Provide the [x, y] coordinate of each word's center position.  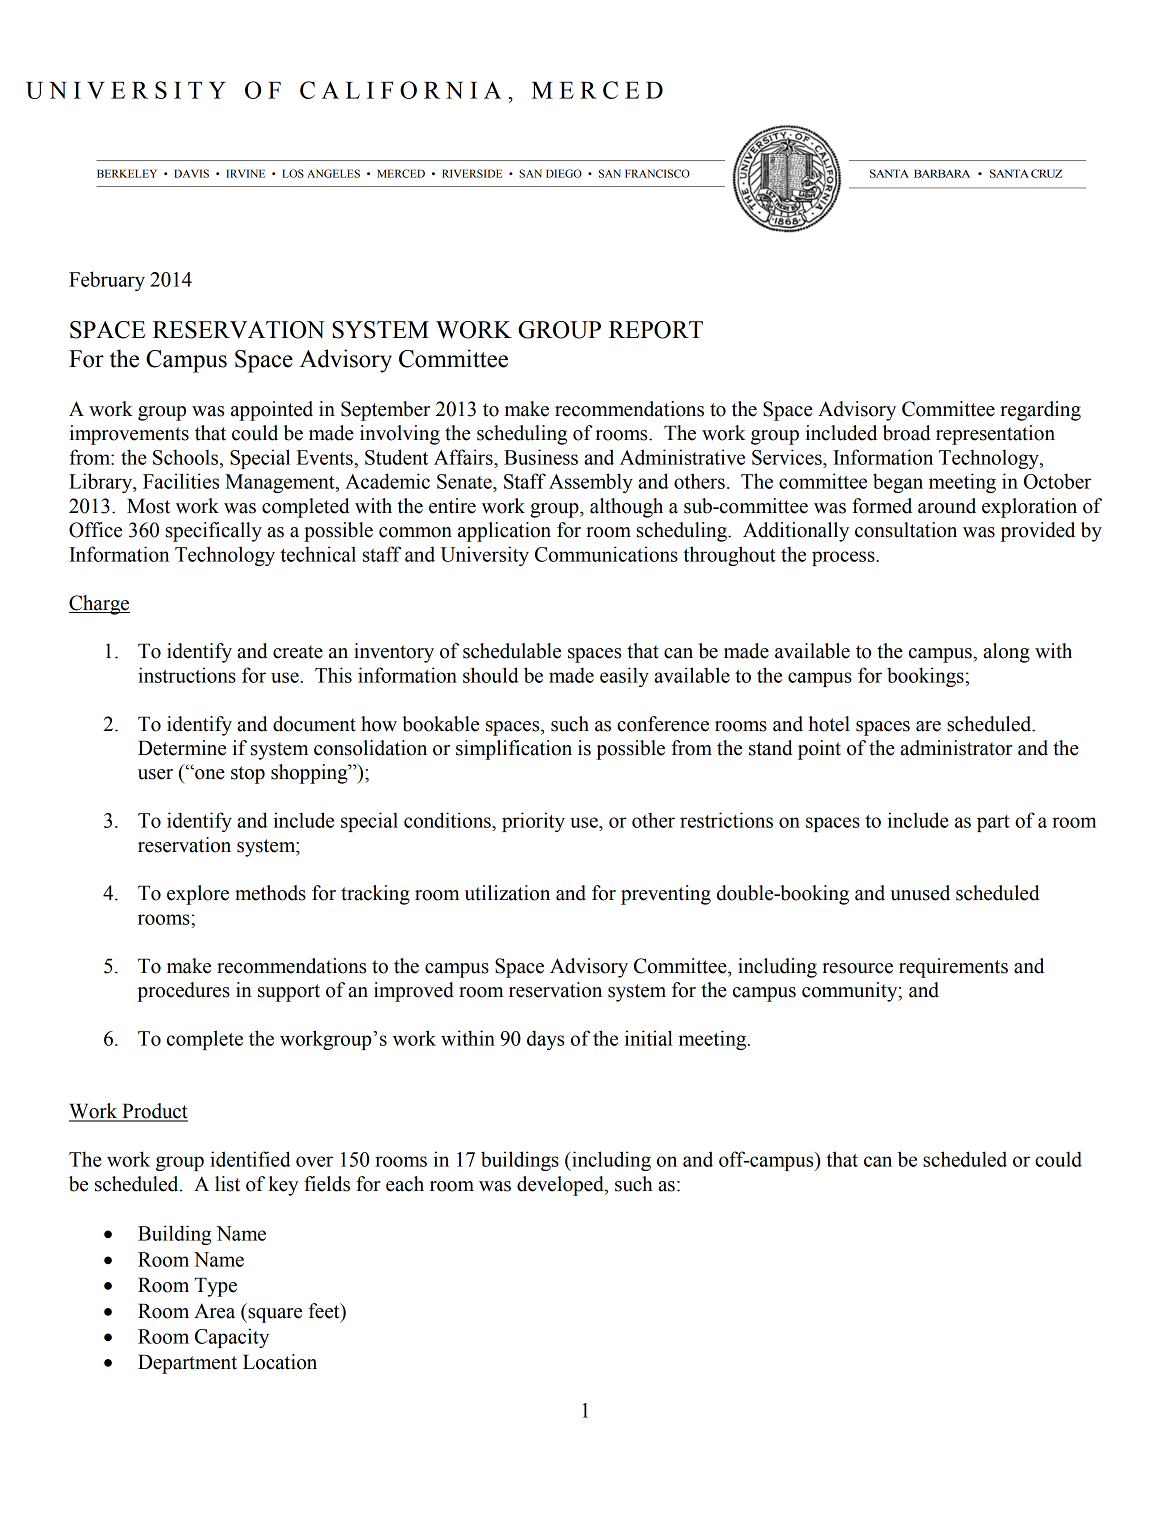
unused [920, 893]
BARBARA [942, 173]
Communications [606, 554]
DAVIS [191, 173]
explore [198, 895]
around [947, 506]
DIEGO [564, 173]
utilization [507, 893]
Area [214, 1311]
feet [325, 1311]
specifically [214, 532]
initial [649, 1038]
